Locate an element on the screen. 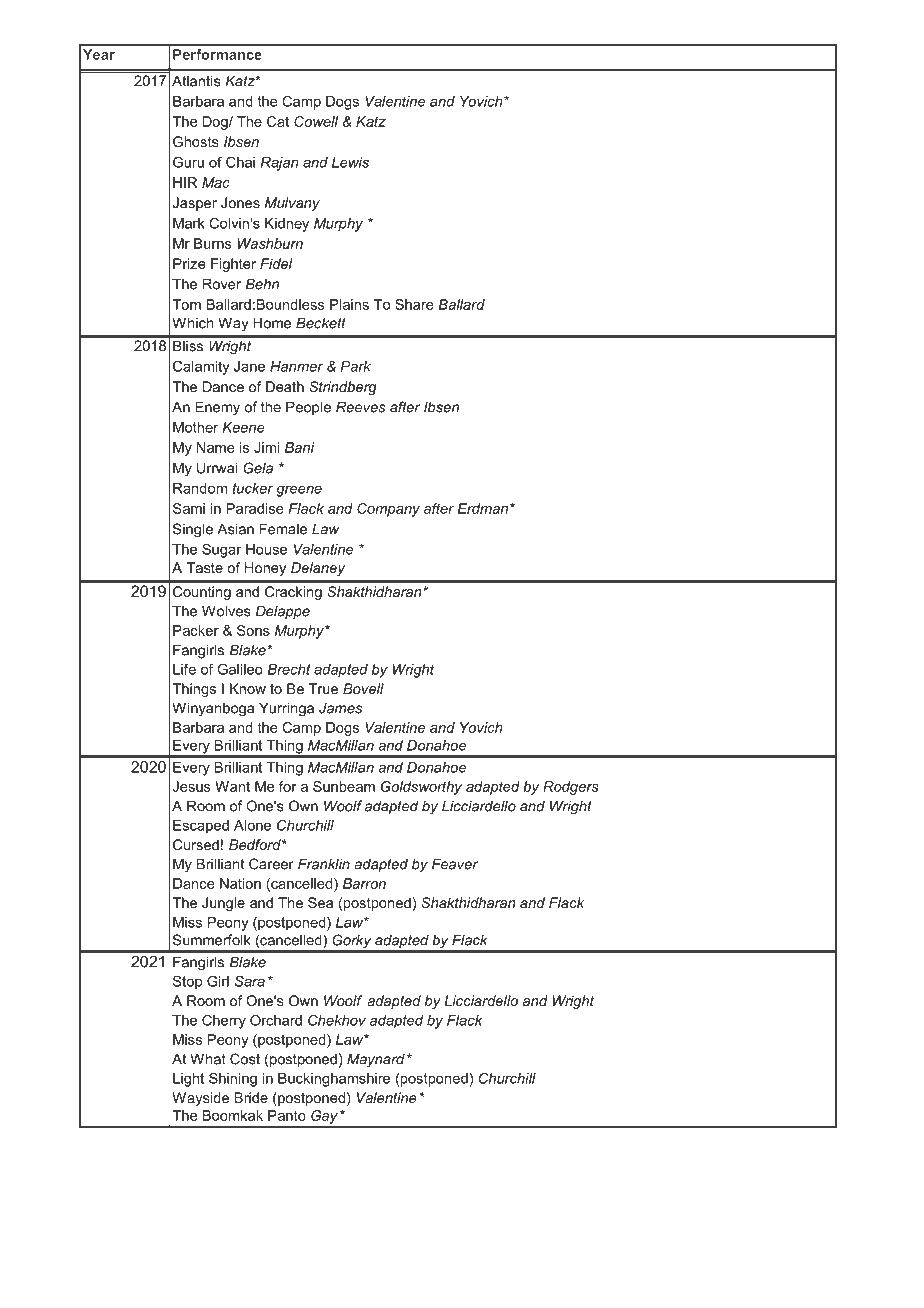  Barron is located at coordinates (364, 883).
